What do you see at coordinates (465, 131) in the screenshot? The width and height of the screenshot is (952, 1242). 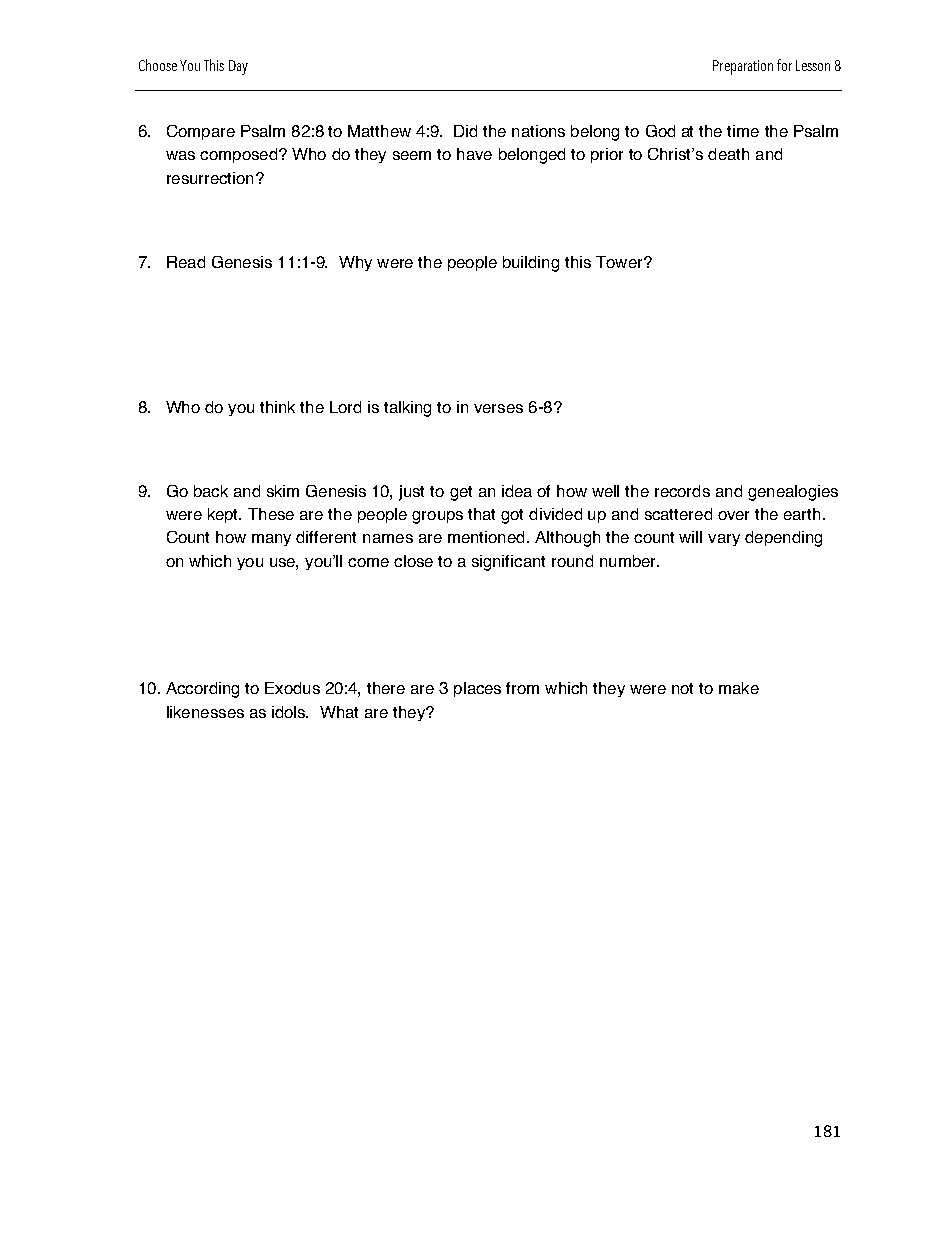 I see `Did` at bounding box center [465, 131].
